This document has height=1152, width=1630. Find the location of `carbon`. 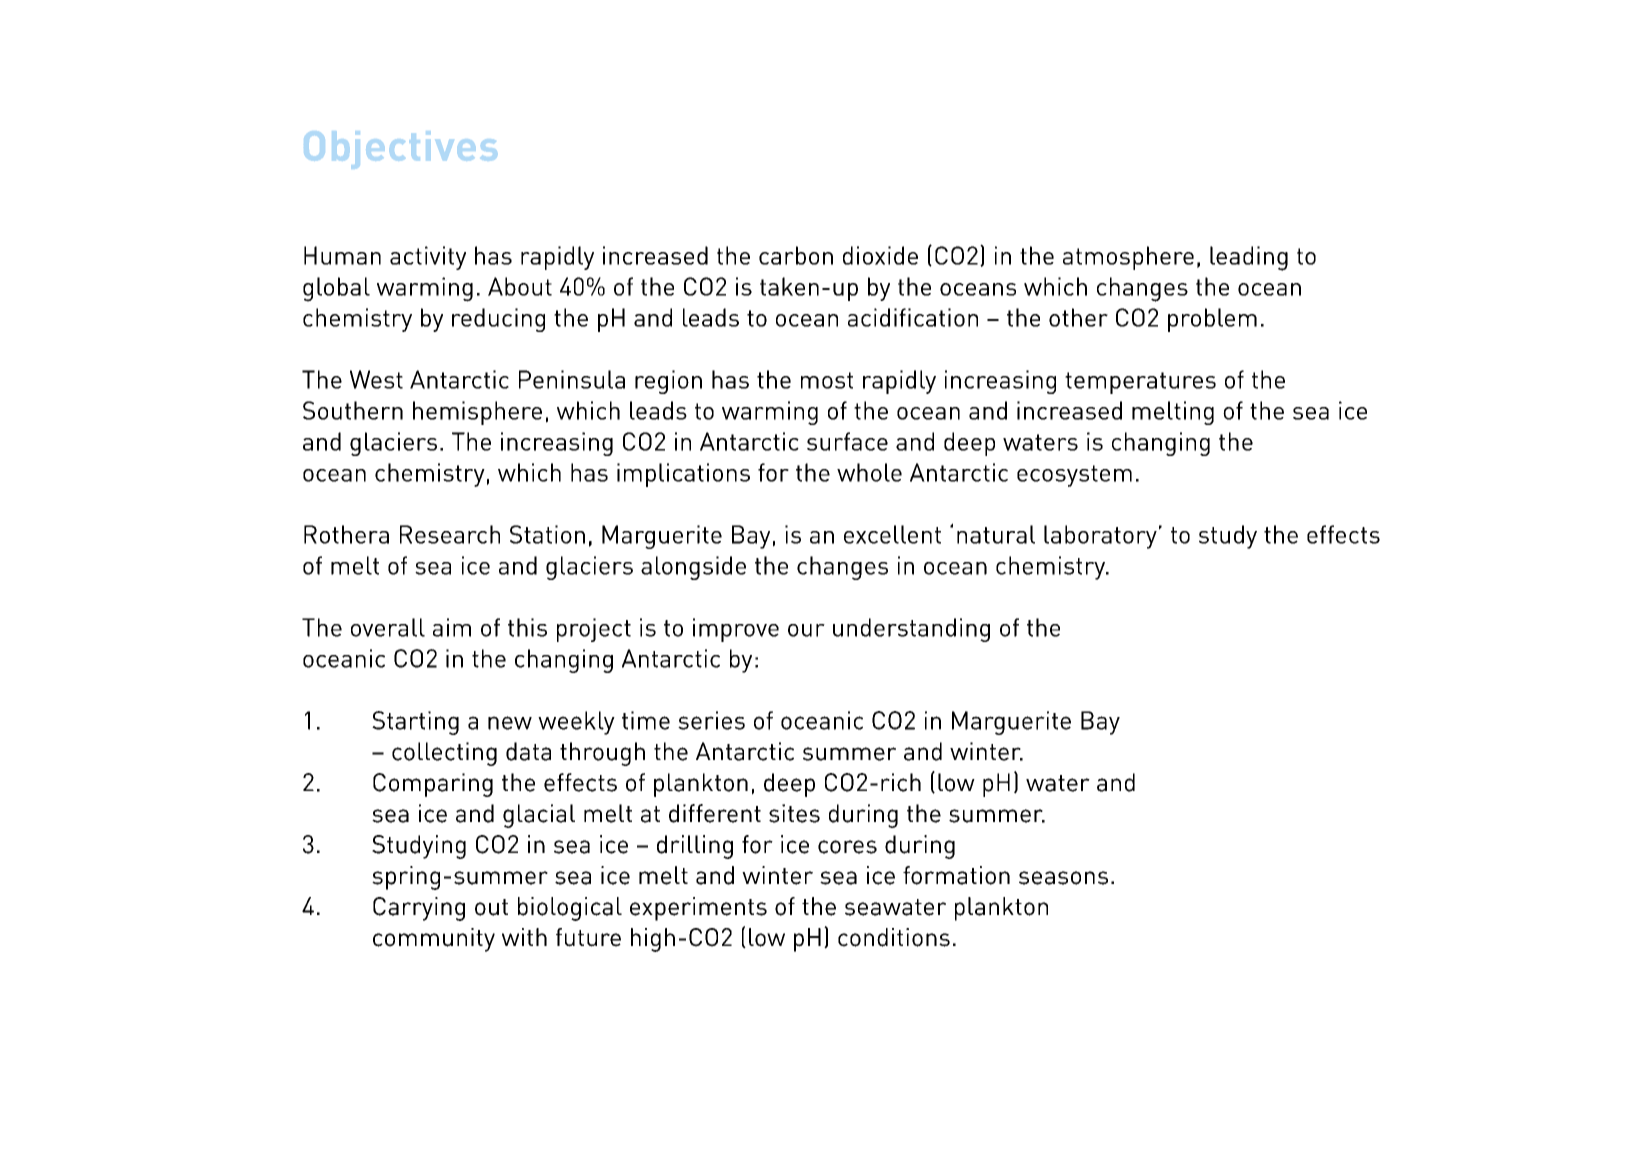

carbon is located at coordinates (796, 255).
